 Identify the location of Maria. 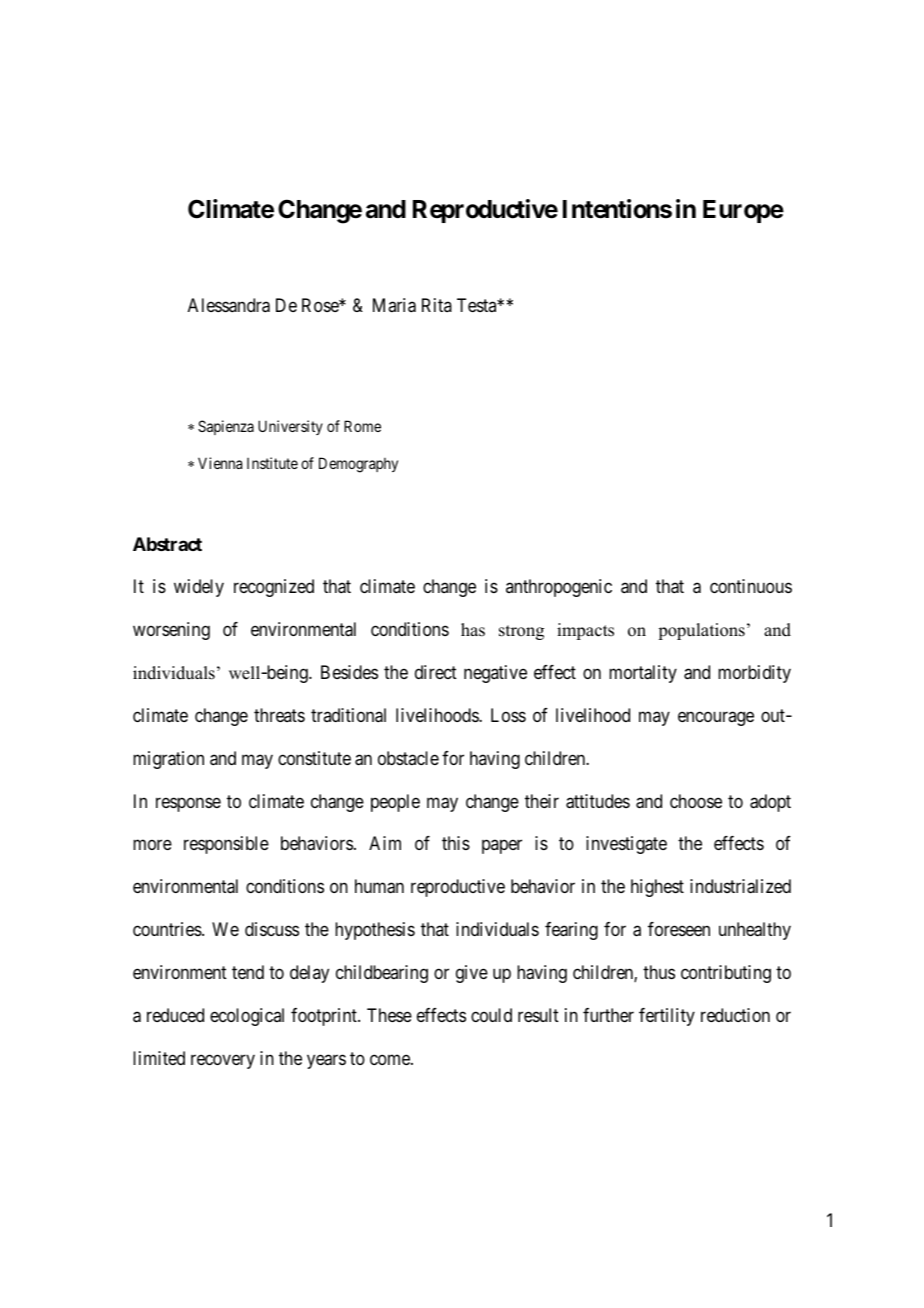
(394, 305).
